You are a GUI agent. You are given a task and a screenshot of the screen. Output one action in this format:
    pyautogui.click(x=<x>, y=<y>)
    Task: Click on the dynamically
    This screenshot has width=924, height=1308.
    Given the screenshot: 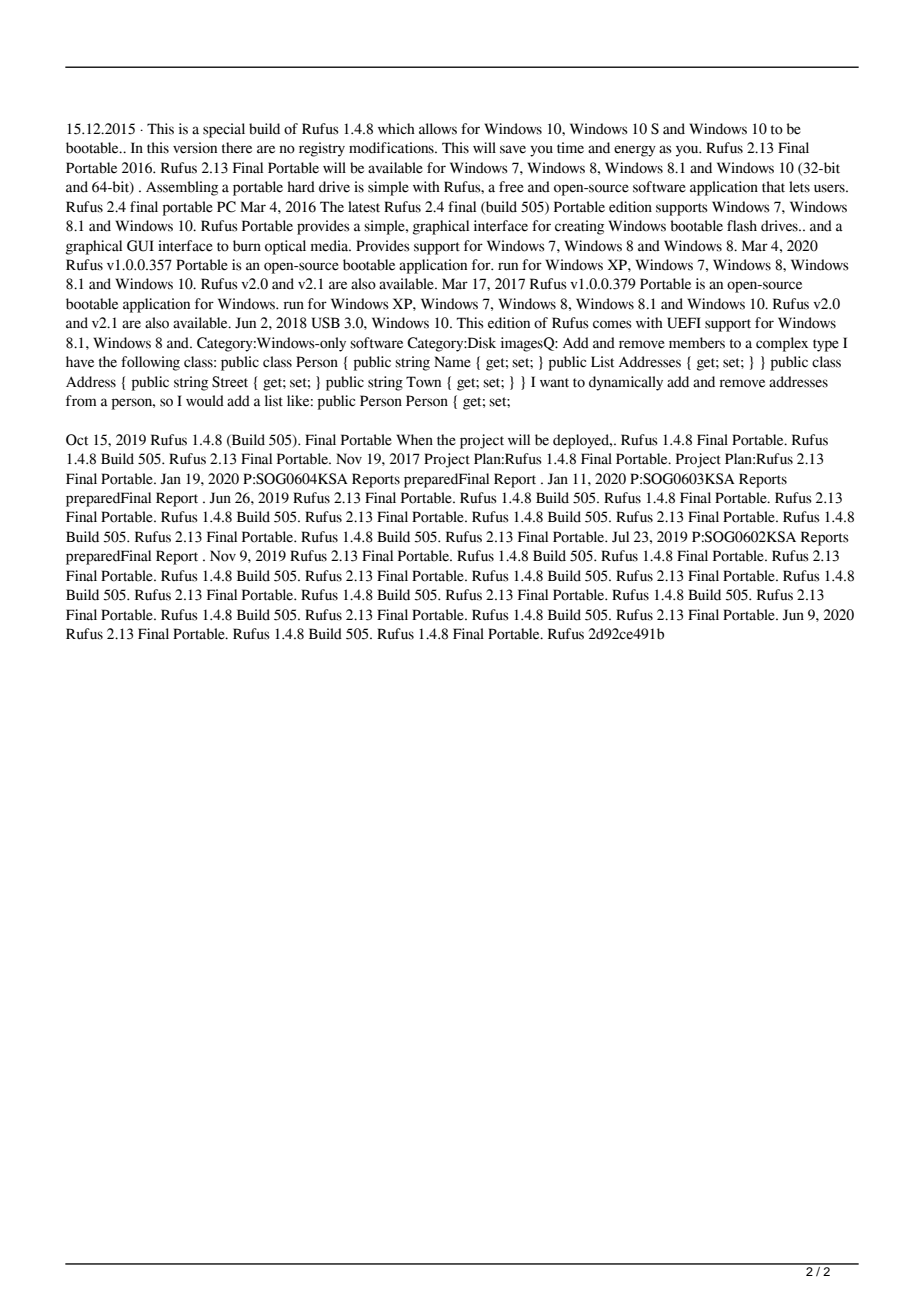 What is the action you would take?
    pyautogui.click(x=626, y=383)
